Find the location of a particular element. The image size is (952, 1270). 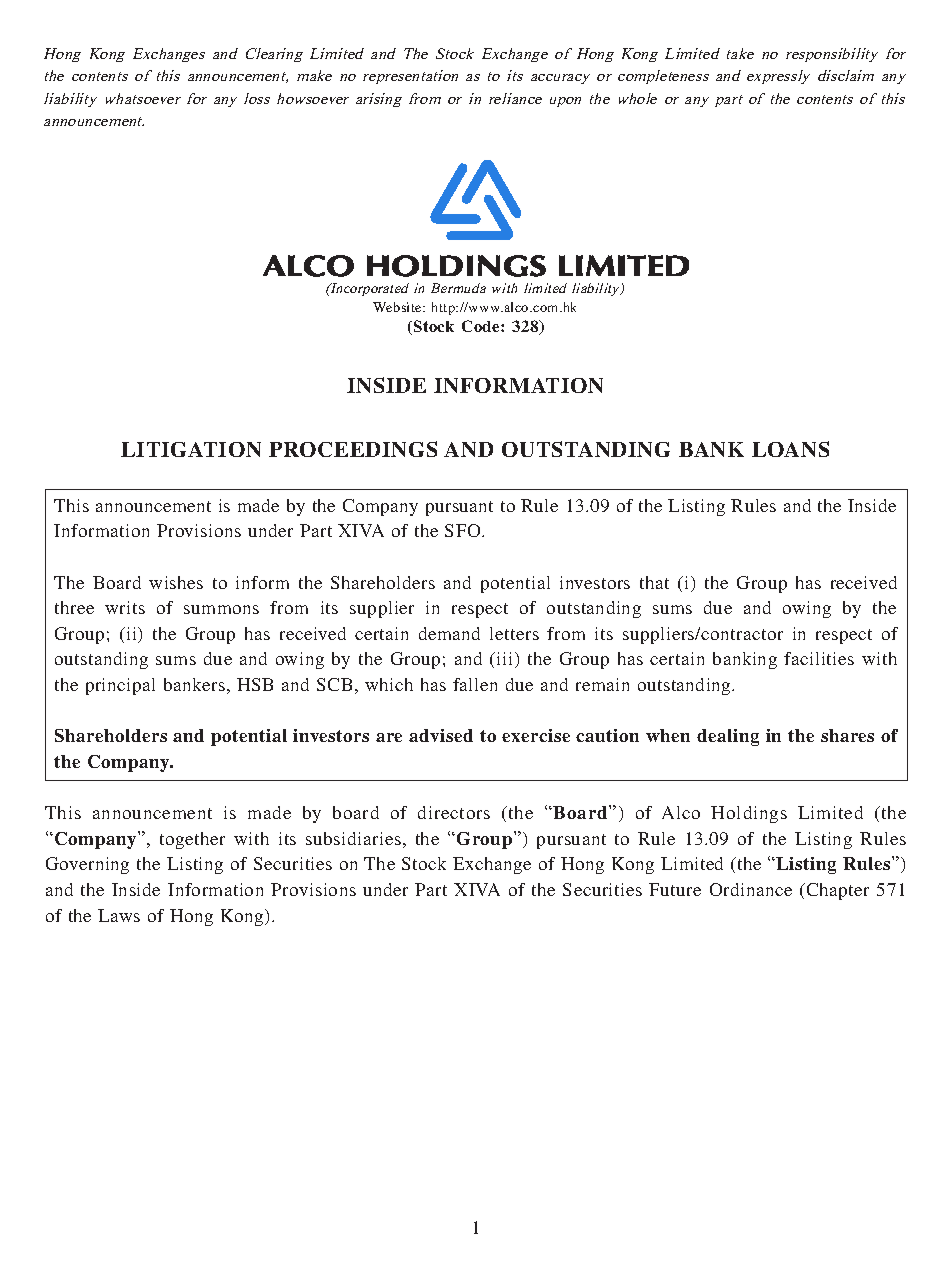

summons is located at coordinates (221, 609).
